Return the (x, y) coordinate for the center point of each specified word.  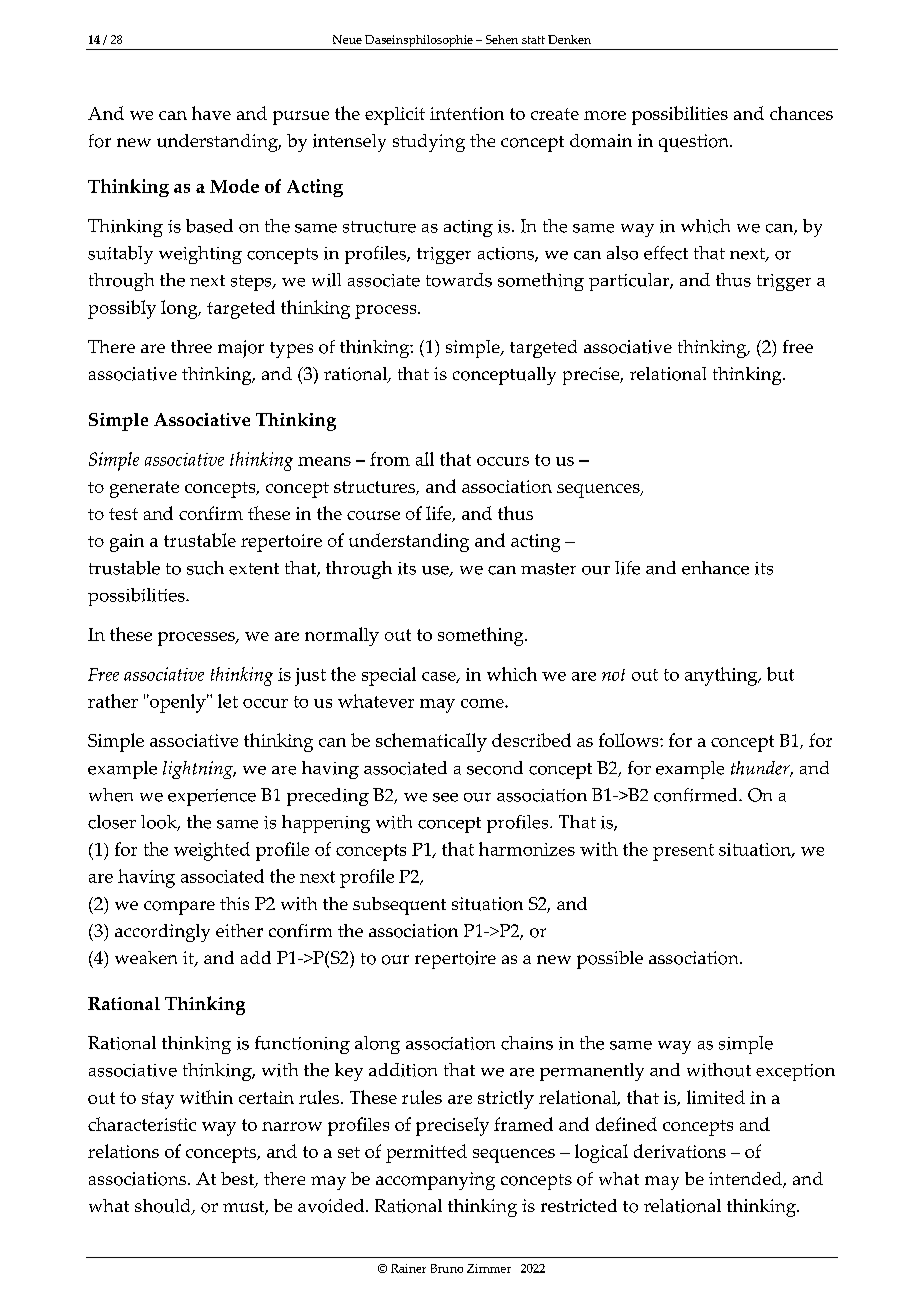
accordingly (162, 933)
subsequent (399, 906)
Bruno (447, 1268)
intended (746, 1180)
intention (467, 113)
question (695, 143)
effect (666, 253)
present (683, 852)
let (228, 701)
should (164, 1207)
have (211, 113)
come (483, 703)
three (191, 346)
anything (722, 676)
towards (459, 280)
